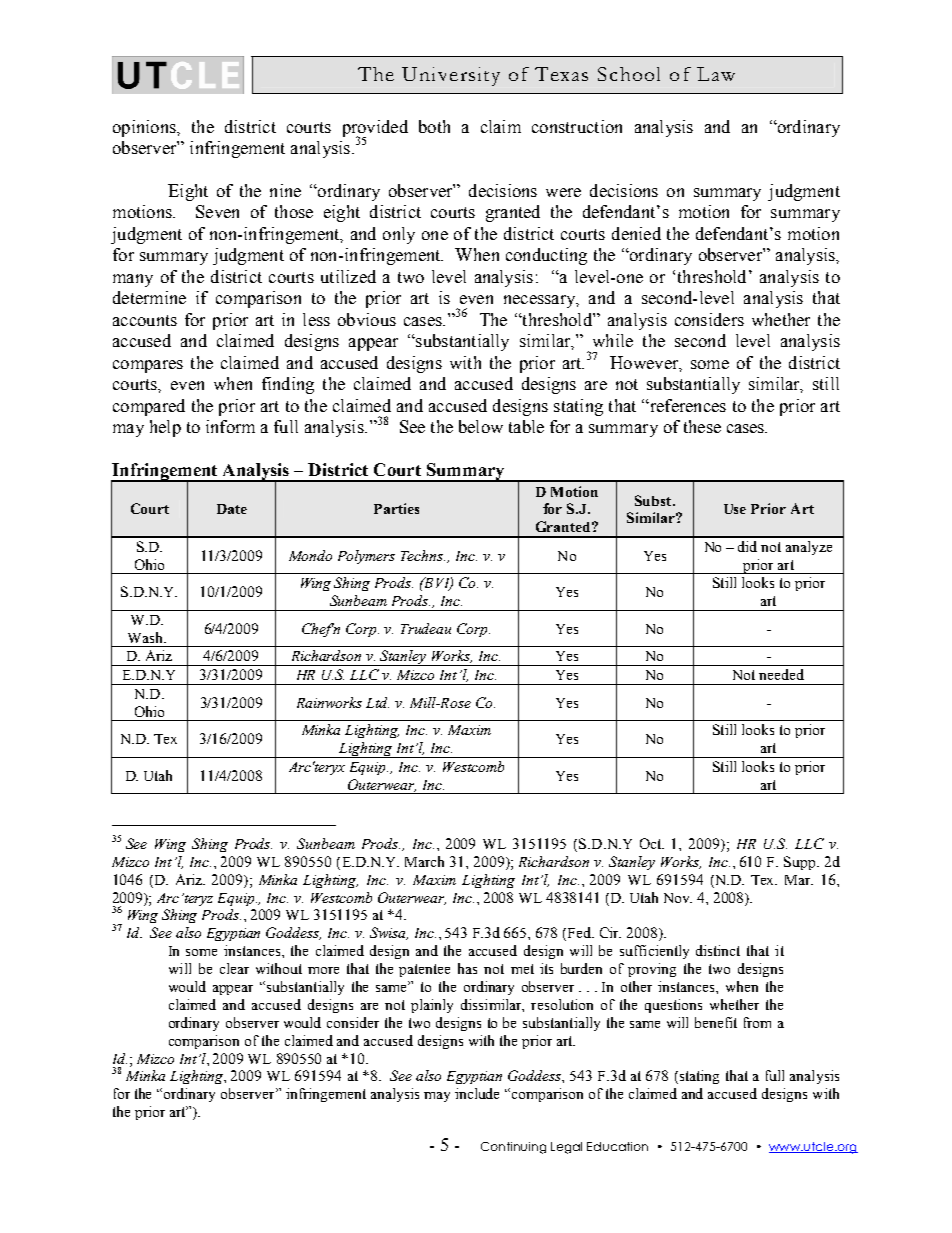 The image size is (952, 1233). I want to click on Trudeau, so click(426, 628).
